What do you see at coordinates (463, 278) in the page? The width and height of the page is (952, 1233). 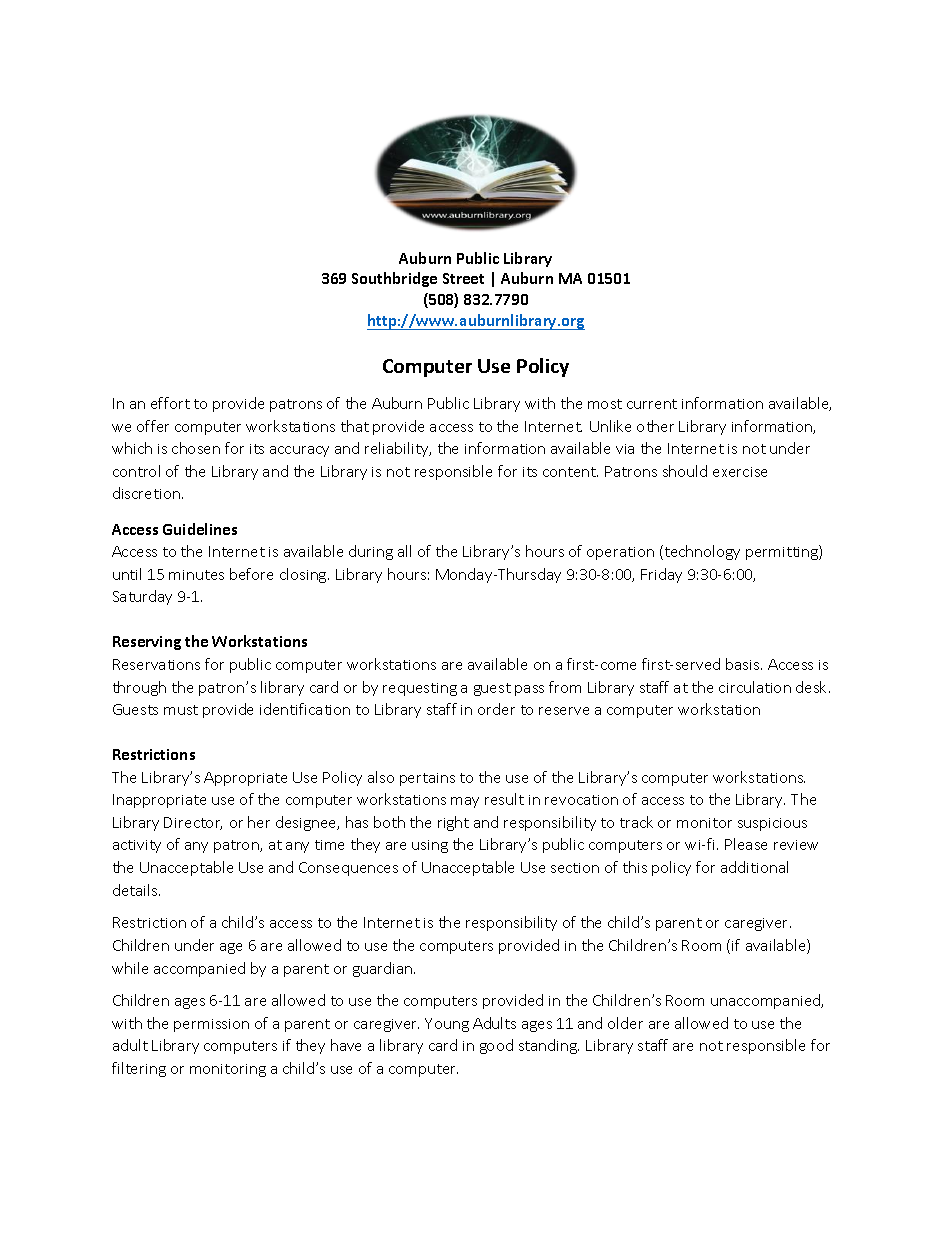 I see `Street` at bounding box center [463, 278].
